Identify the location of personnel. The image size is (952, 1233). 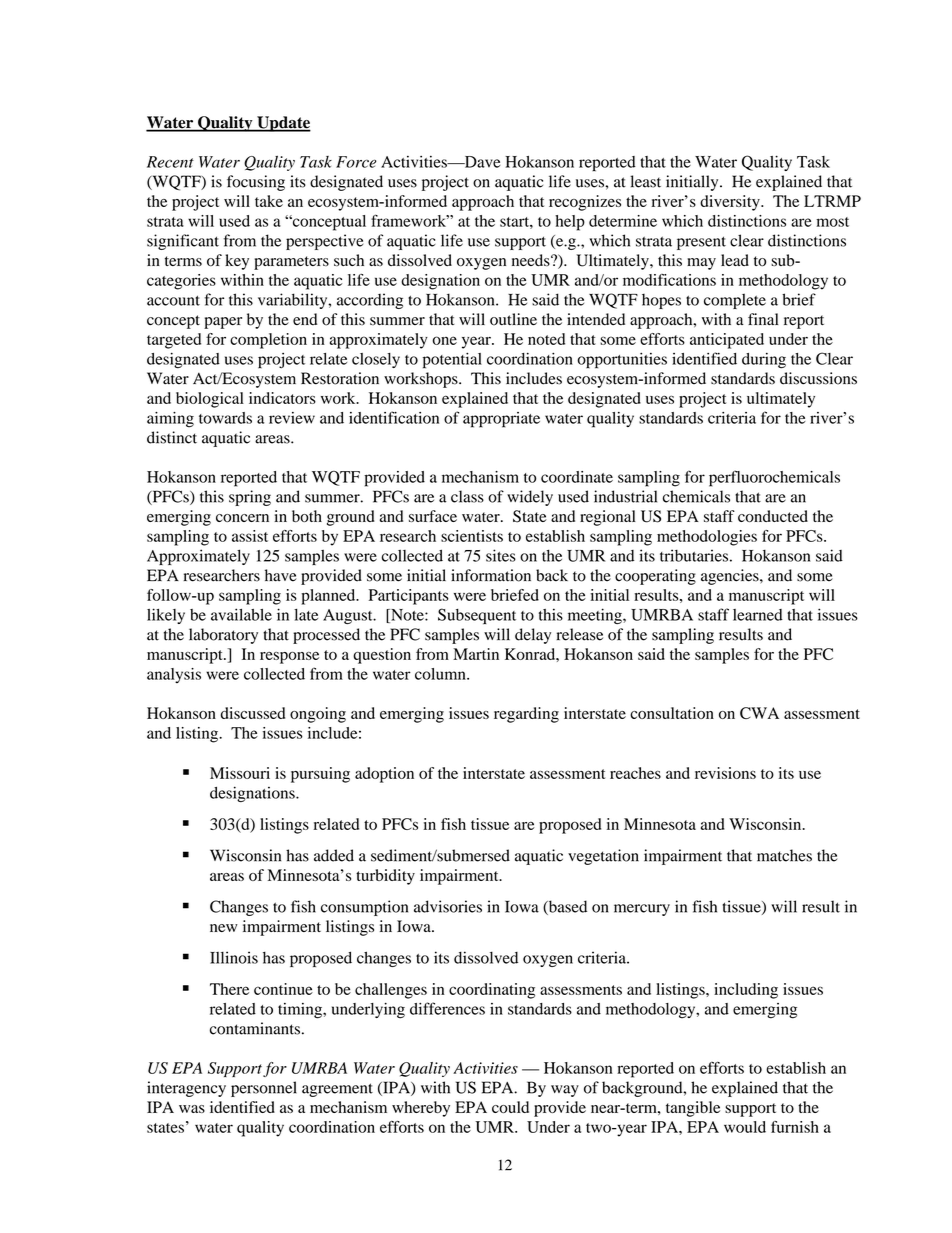
(264, 1089).
